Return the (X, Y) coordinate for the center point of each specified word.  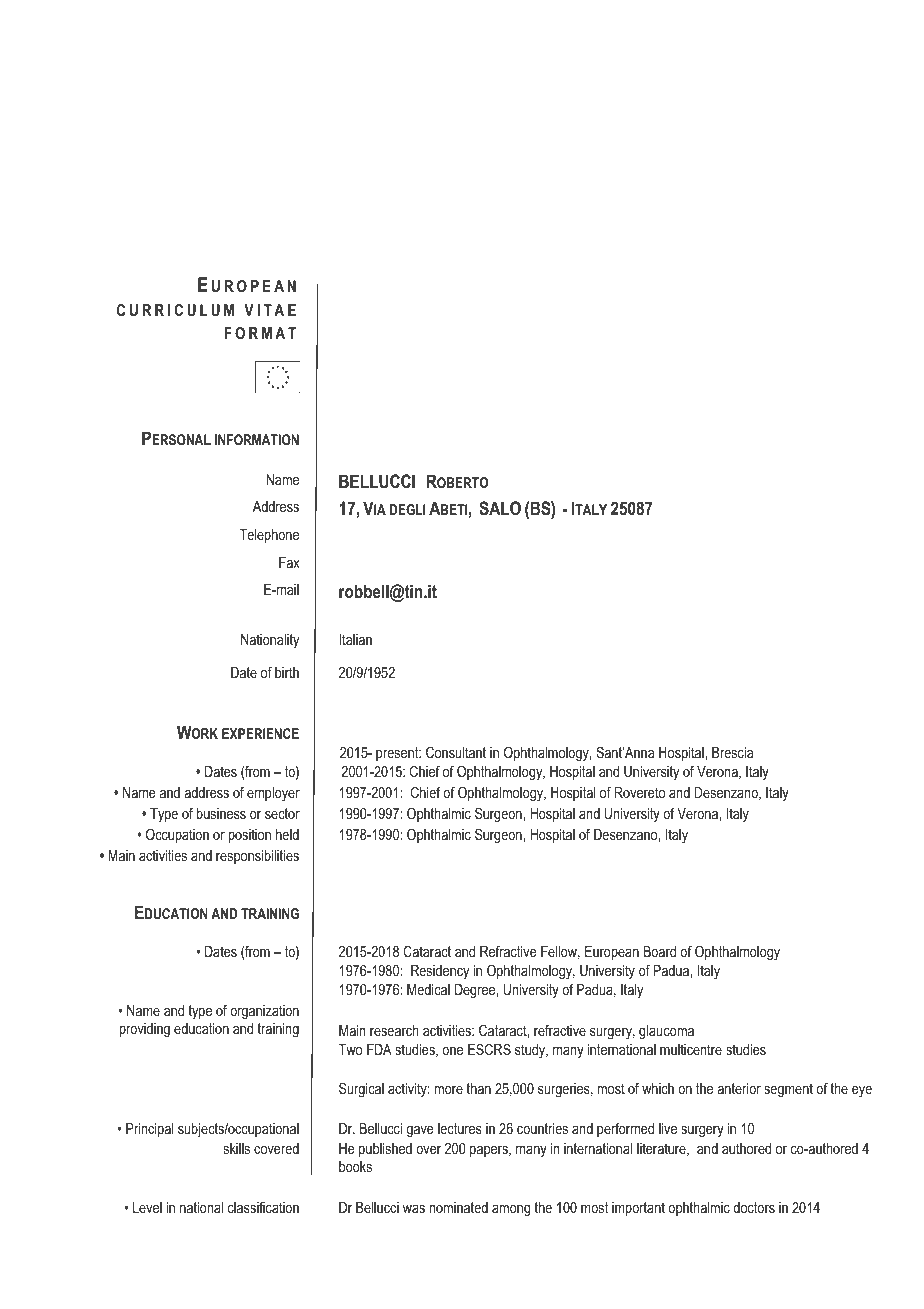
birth (287, 672)
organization (264, 1012)
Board (660, 951)
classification (263, 1207)
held (287, 834)
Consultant (456, 752)
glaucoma (666, 1032)
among (511, 1211)
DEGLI (407, 509)
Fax (289, 562)
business (221, 813)
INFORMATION (257, 439)
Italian (355, 639)
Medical (428, 989)
